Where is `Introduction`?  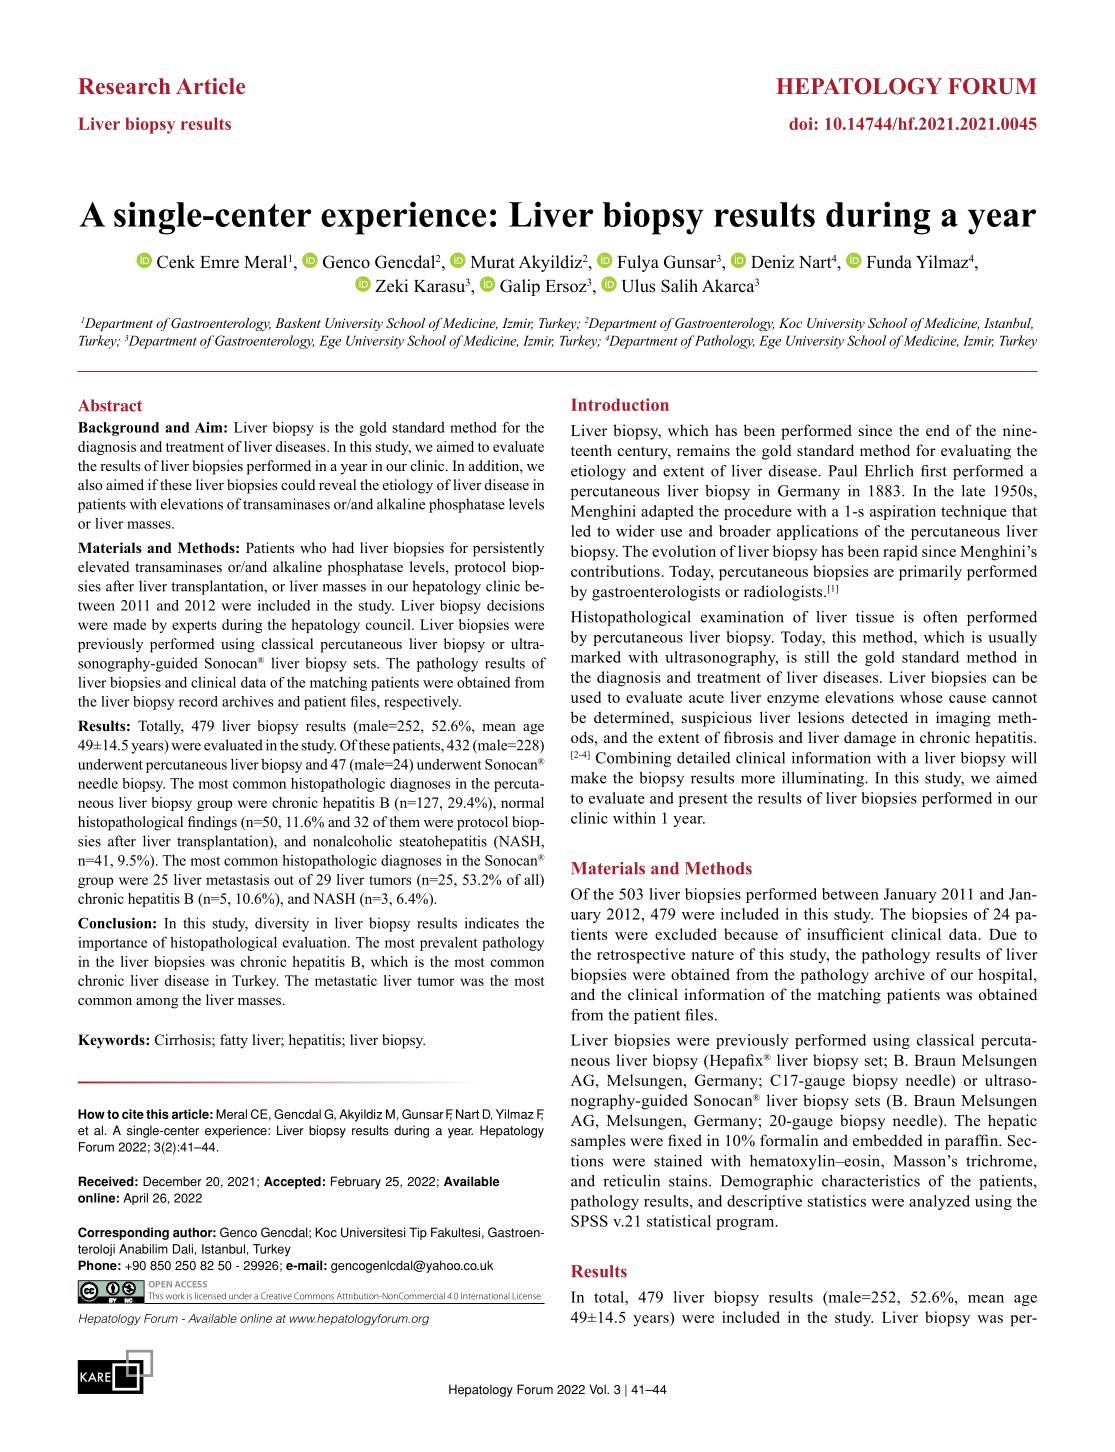 Introduction is located at coordinates (620, 404).
